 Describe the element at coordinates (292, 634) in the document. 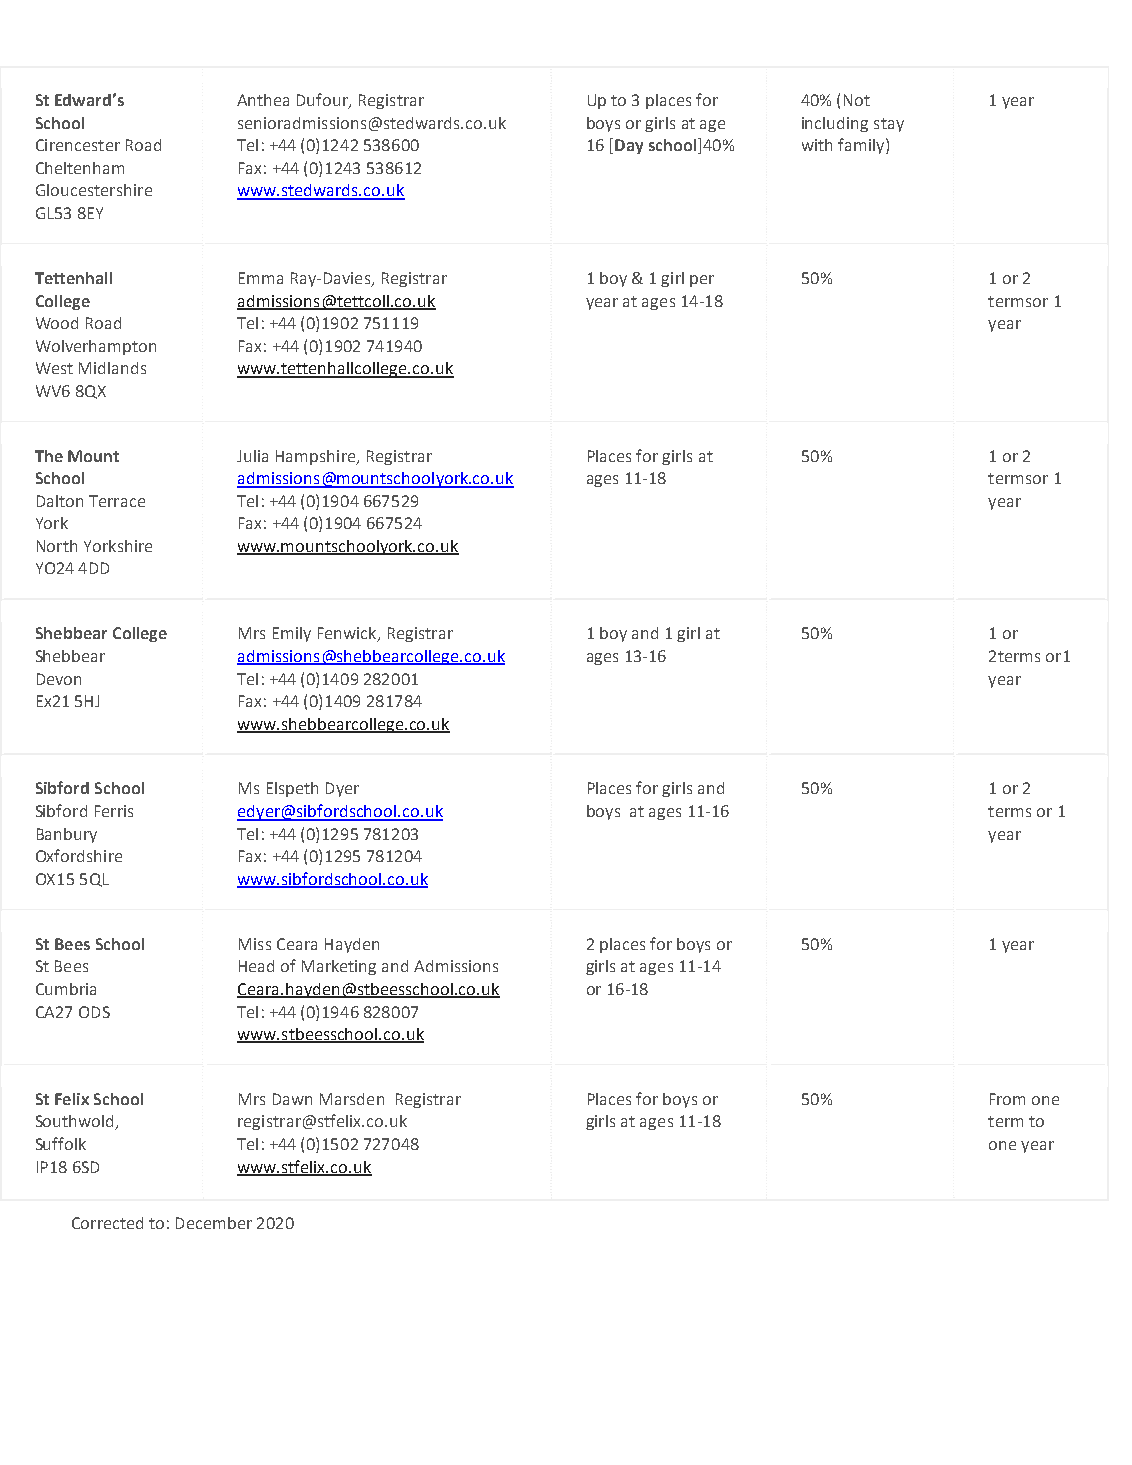

I see `Emily` at that location.
